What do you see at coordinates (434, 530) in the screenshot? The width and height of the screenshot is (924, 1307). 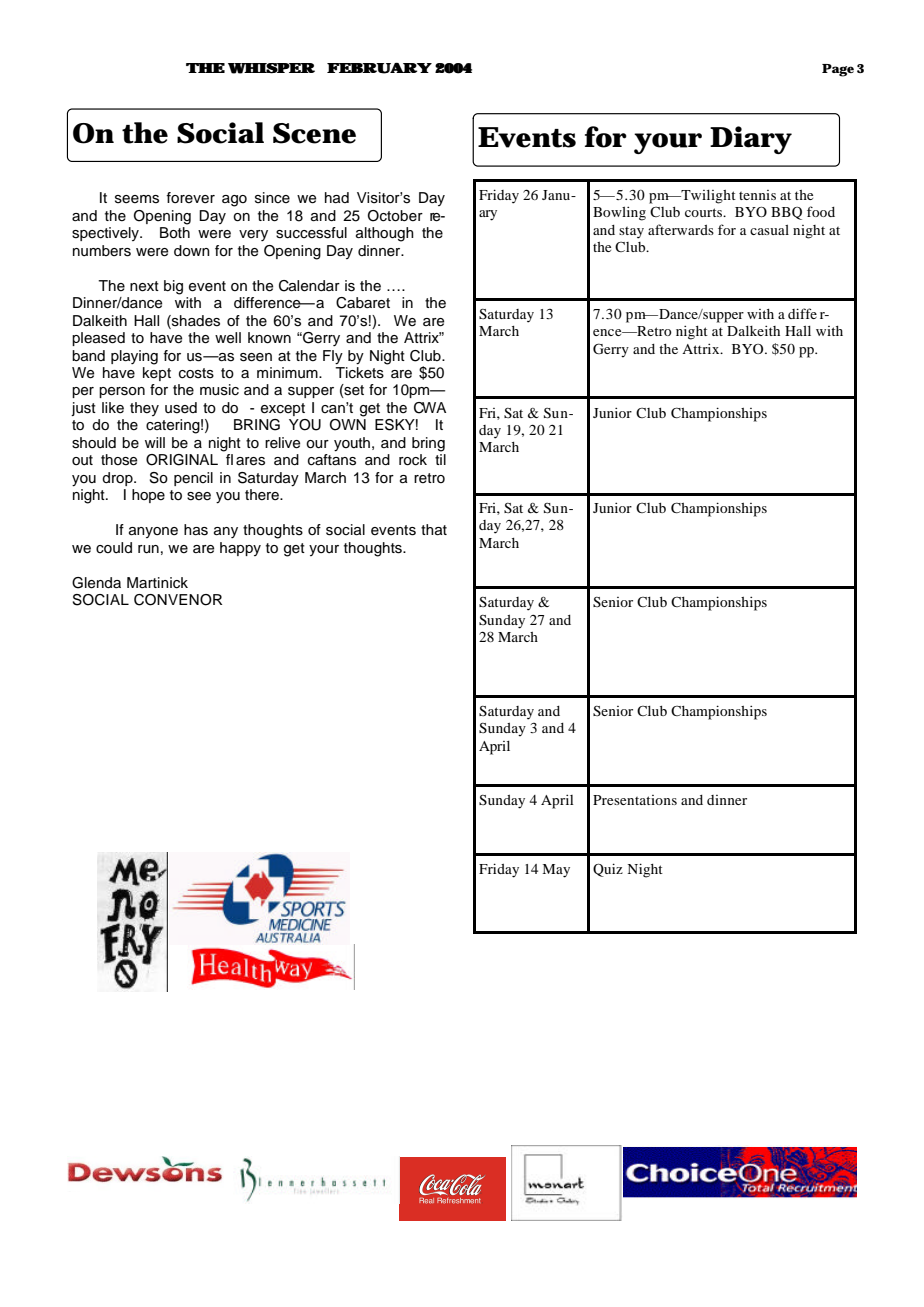 I see `that` at bounding box center [434, 530].
